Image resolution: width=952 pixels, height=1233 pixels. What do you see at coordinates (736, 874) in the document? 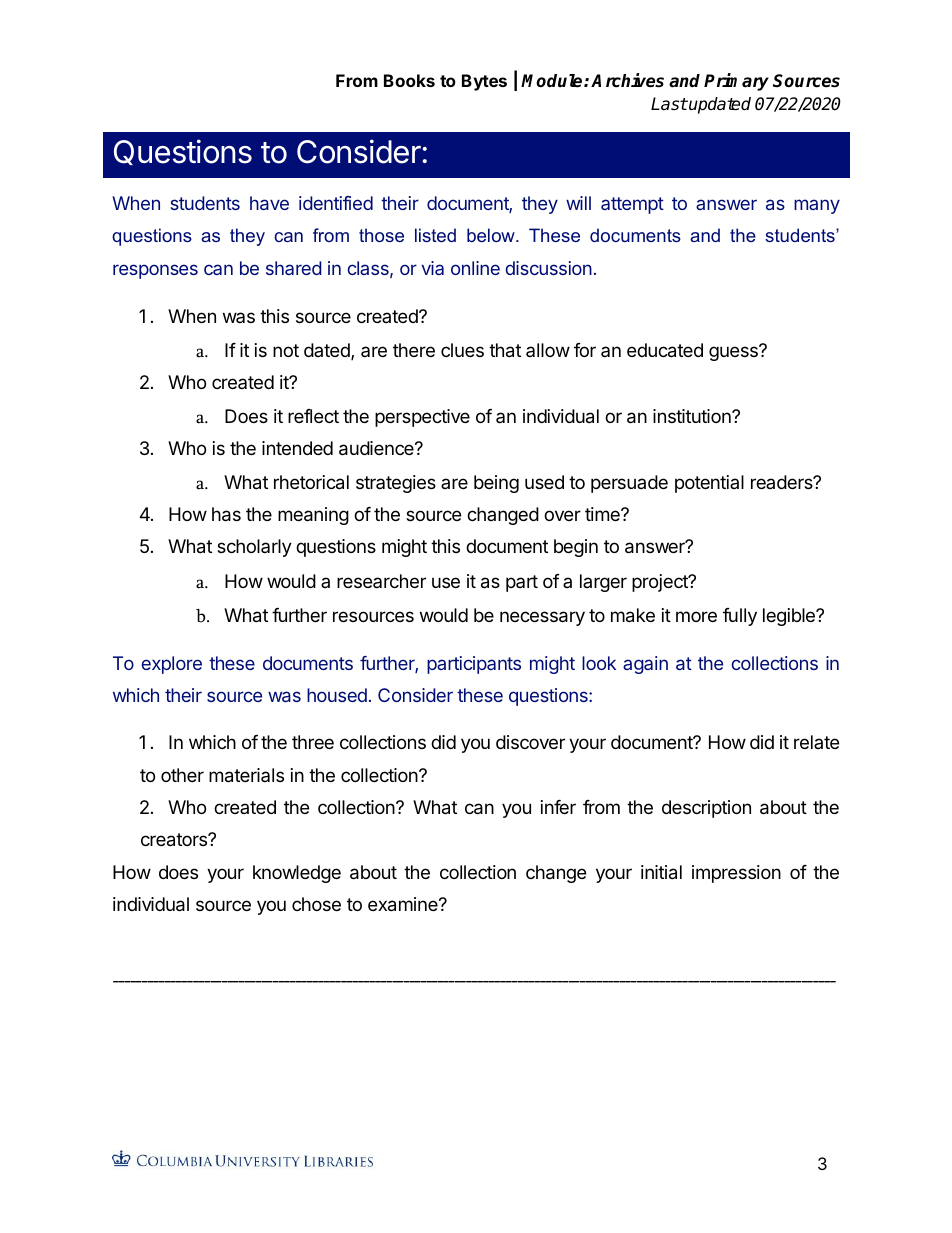
I see `impression` at bounding box center [736, 874].
